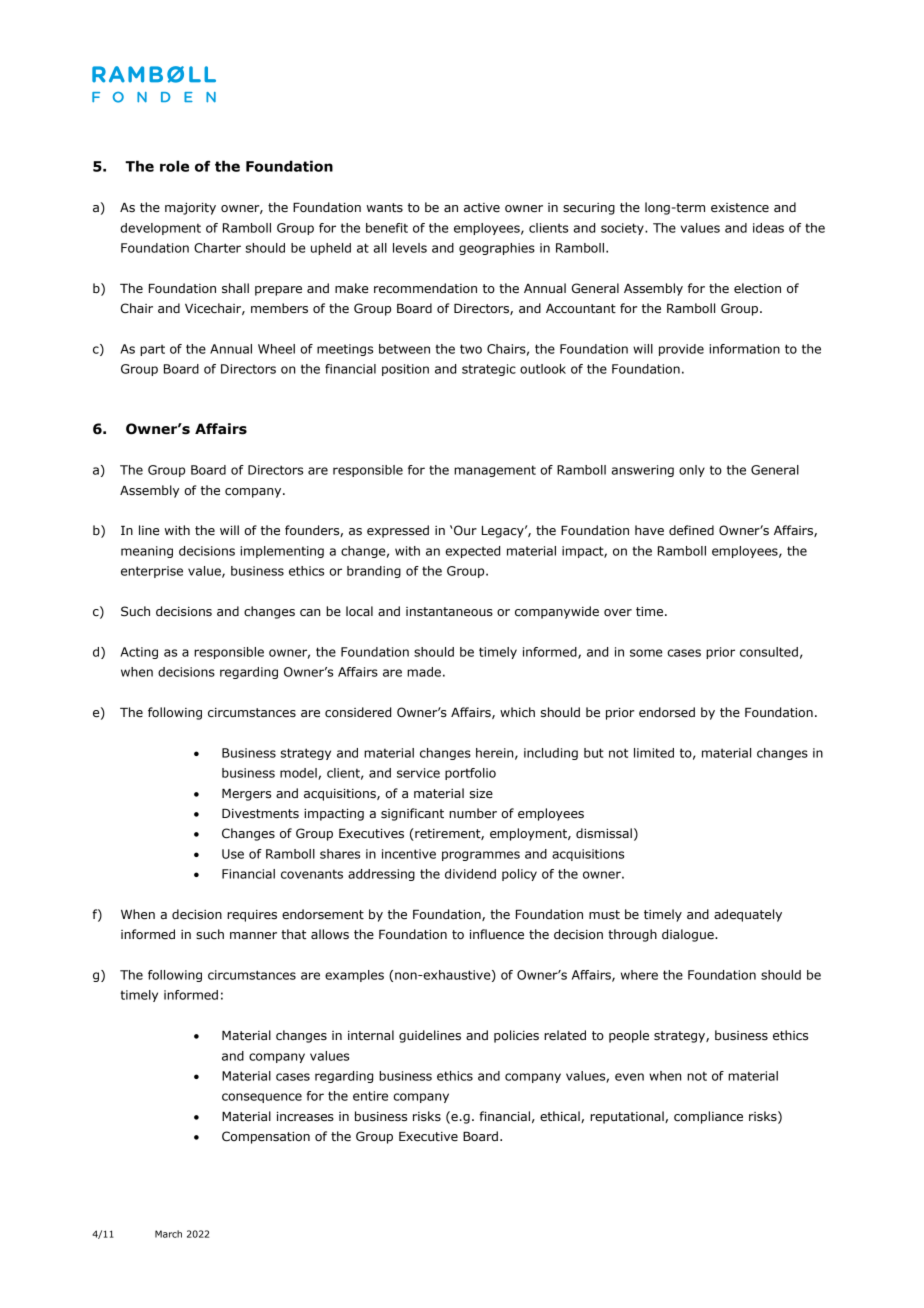 The height and width of the page is (1308, 924). What do you see at coordinates (246, 795) in the page?
I see `Mergers` at bounding box center [246, 795].
